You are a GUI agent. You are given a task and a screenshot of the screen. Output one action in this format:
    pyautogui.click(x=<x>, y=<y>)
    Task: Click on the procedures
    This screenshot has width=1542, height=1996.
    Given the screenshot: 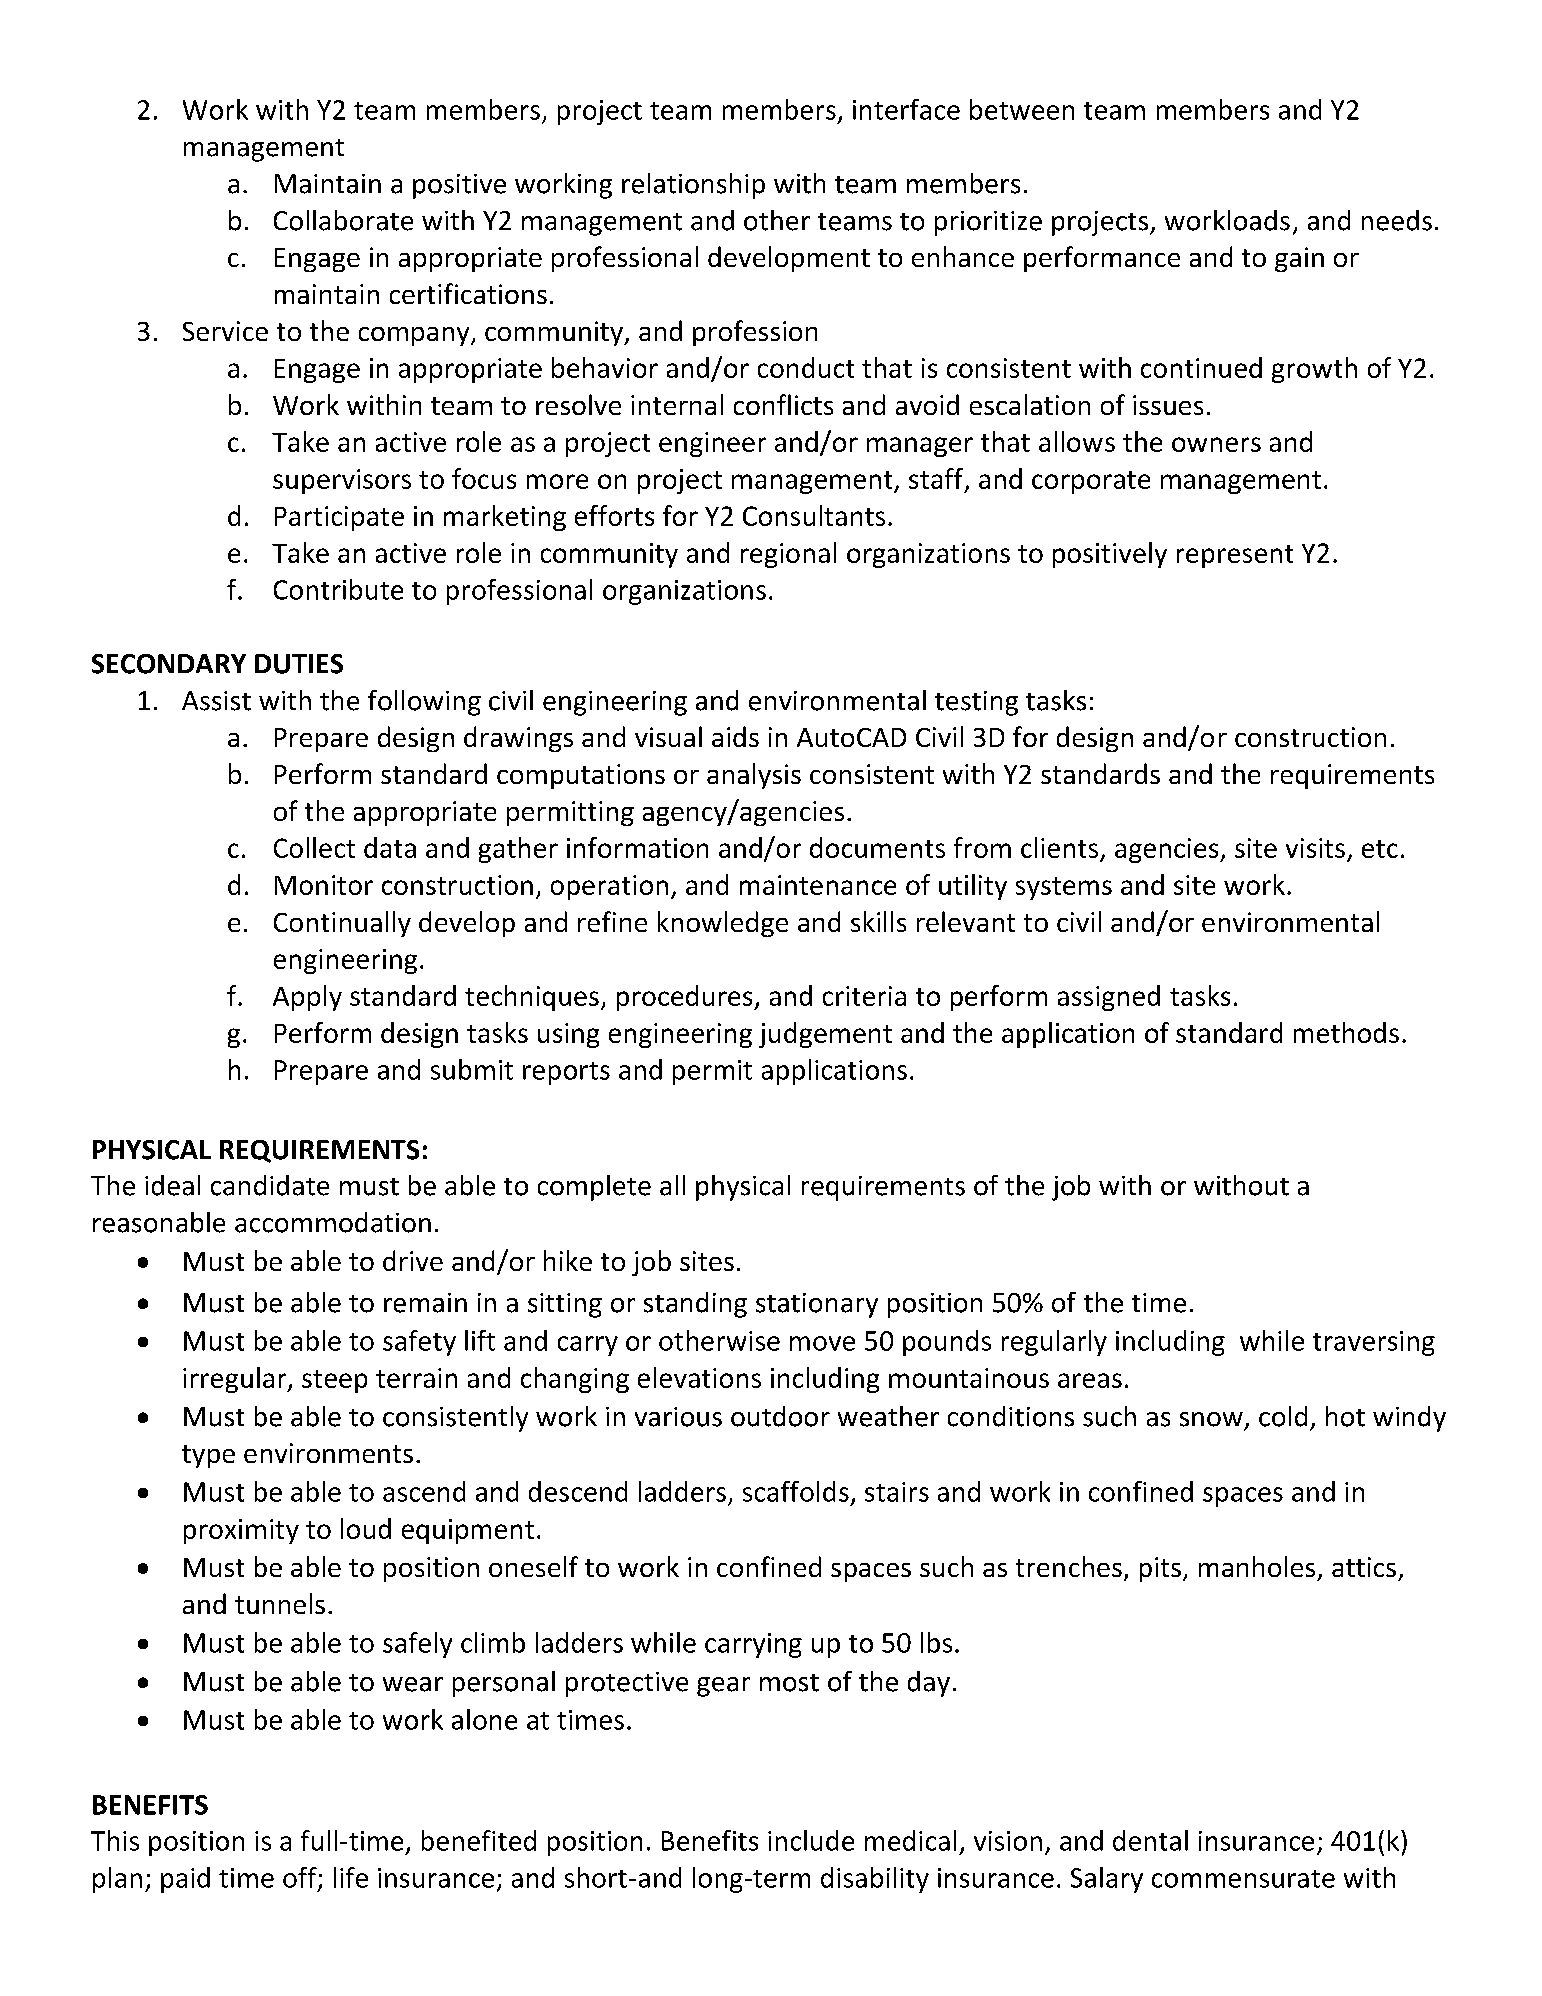 What is the action you would take?
    pyautogui.click(x=686, y=998)
